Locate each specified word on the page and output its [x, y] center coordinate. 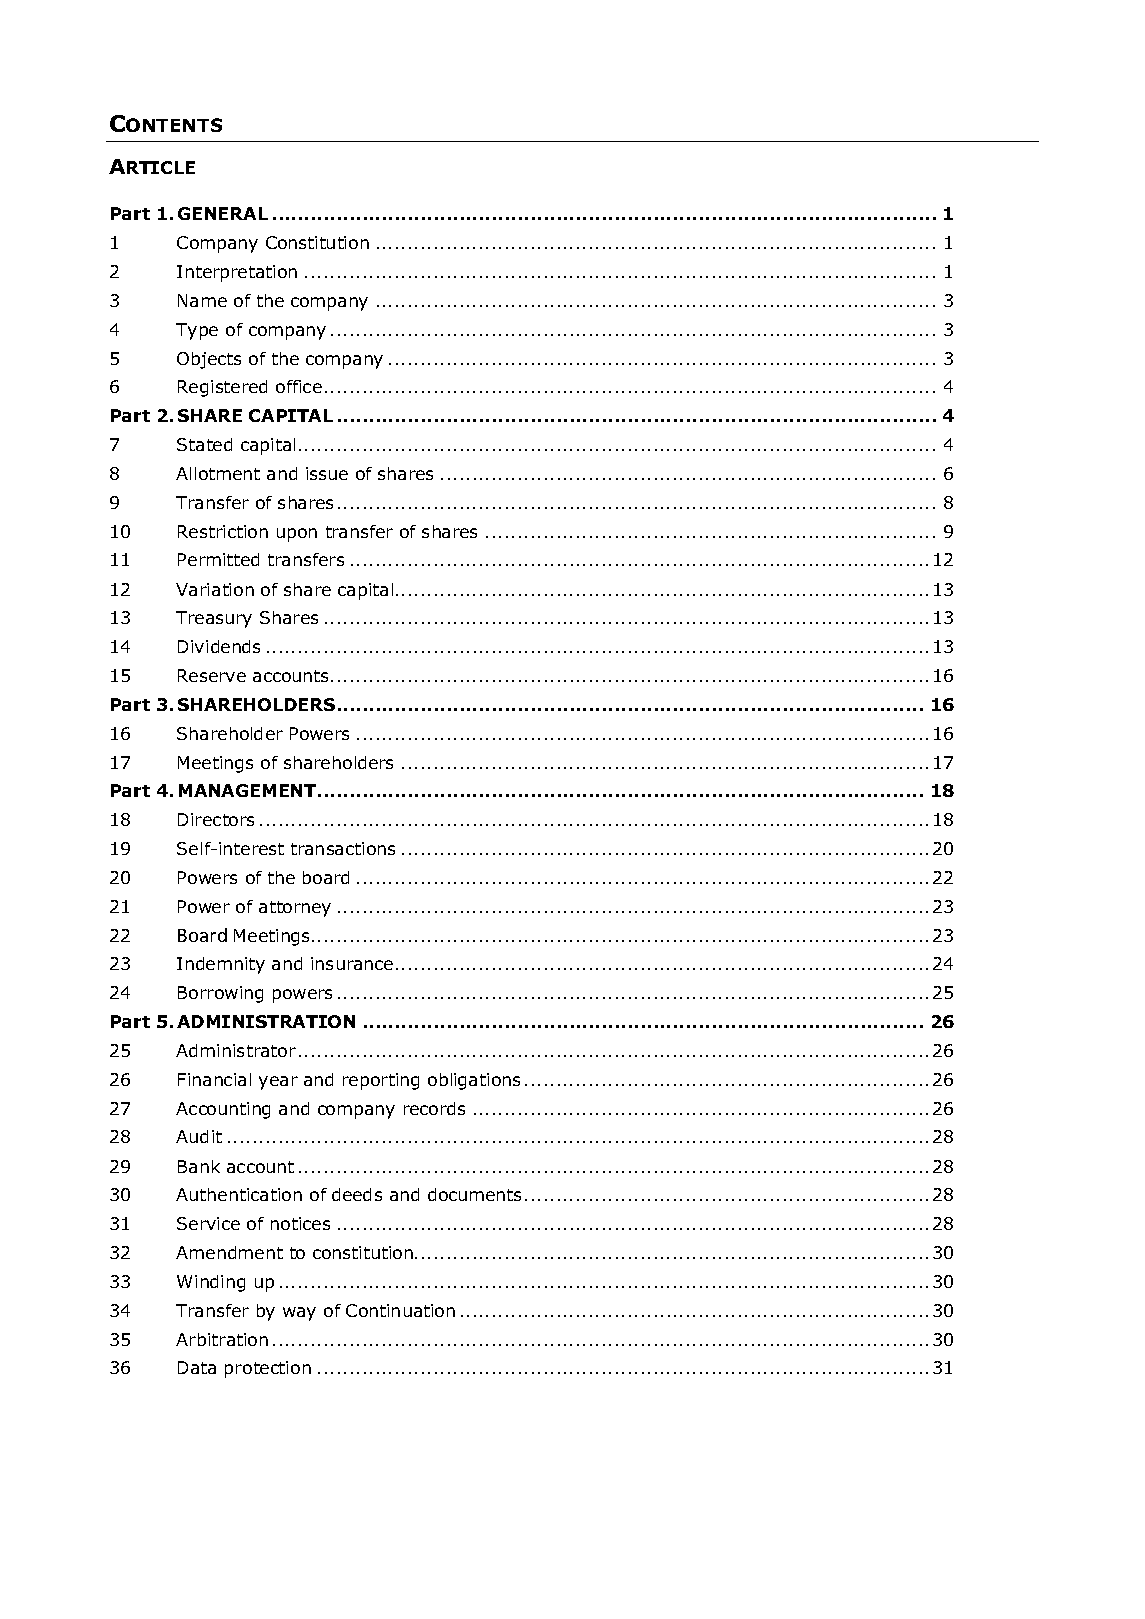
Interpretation [237, 273]
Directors [216, 819]
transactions [343, 848]
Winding [211, 1283]
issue [327, 473]
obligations [474, 1081]
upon [297, 535]
